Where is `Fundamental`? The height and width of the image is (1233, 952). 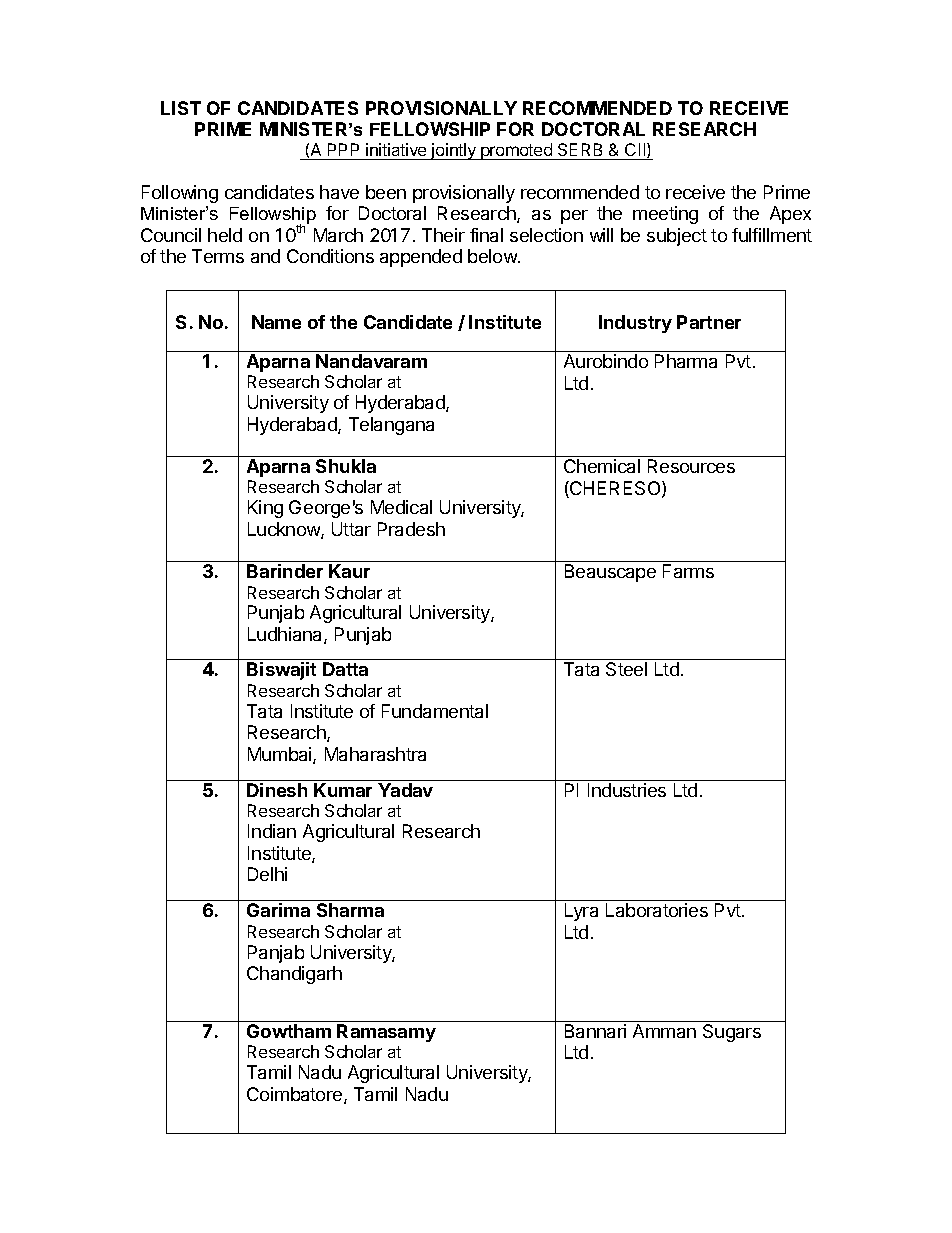 Fundamental is located at coordinates (435, 711).
